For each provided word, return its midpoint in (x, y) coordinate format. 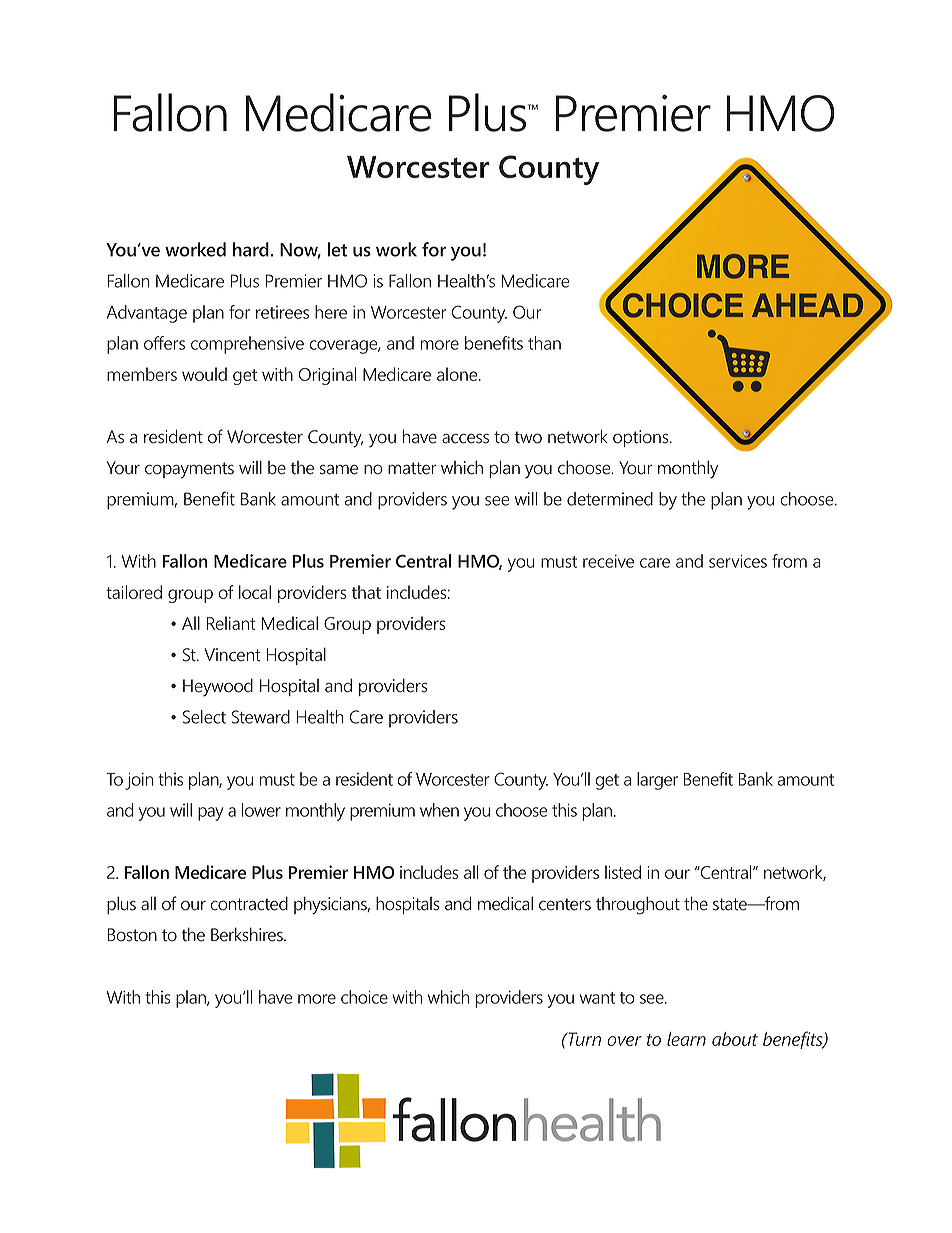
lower (261, 810)
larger (657, 781)
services (738, 561)
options (642, 438)
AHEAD (807, 305)
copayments (189, 470)
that (366, 592)
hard (252, 249)
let (337, 249)
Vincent (232, 655)
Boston (132, 935)
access (465, 438)
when (439, 810)
